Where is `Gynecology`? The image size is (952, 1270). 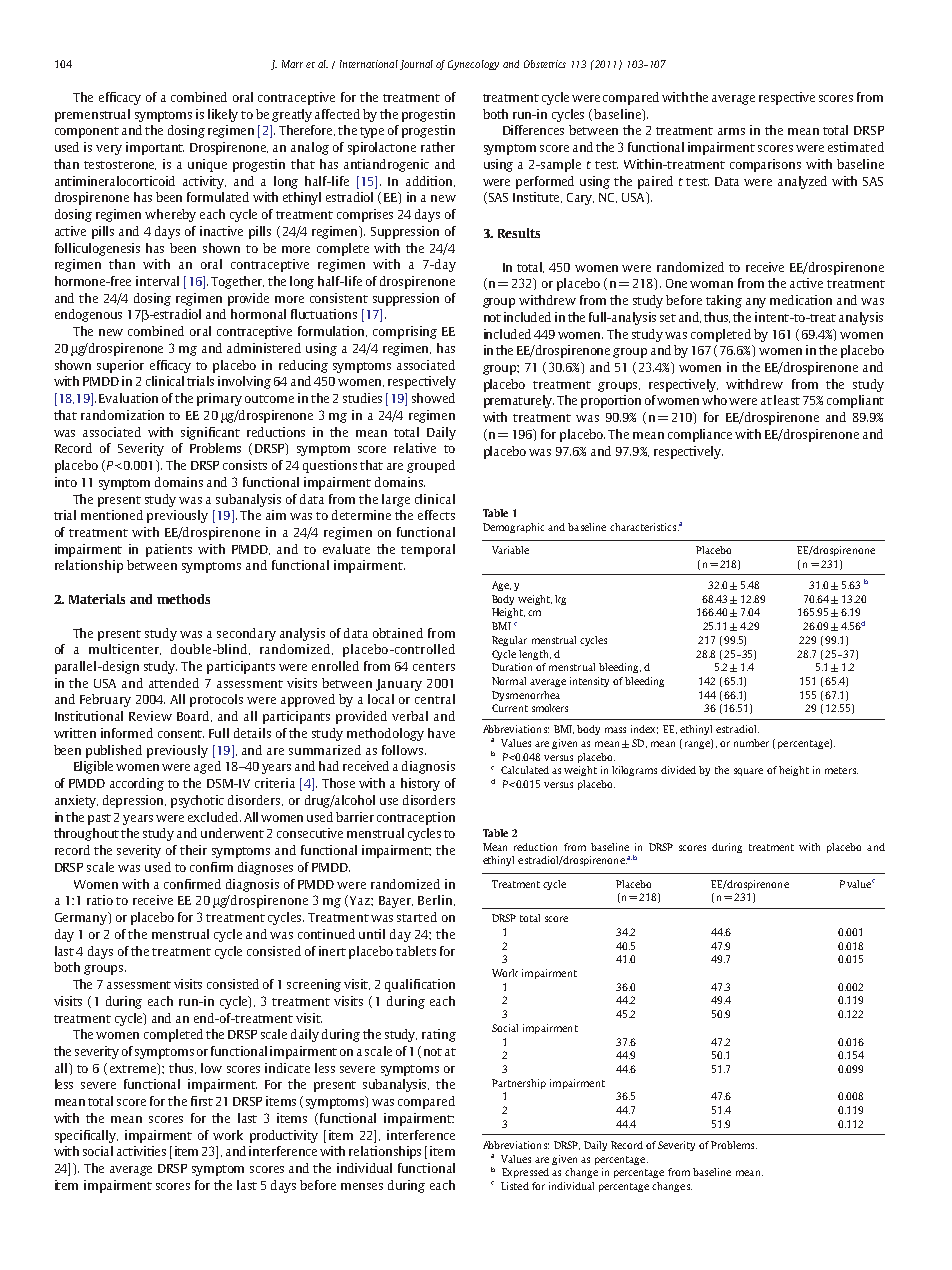
Gynecology is located at coordinates (473, 65).
